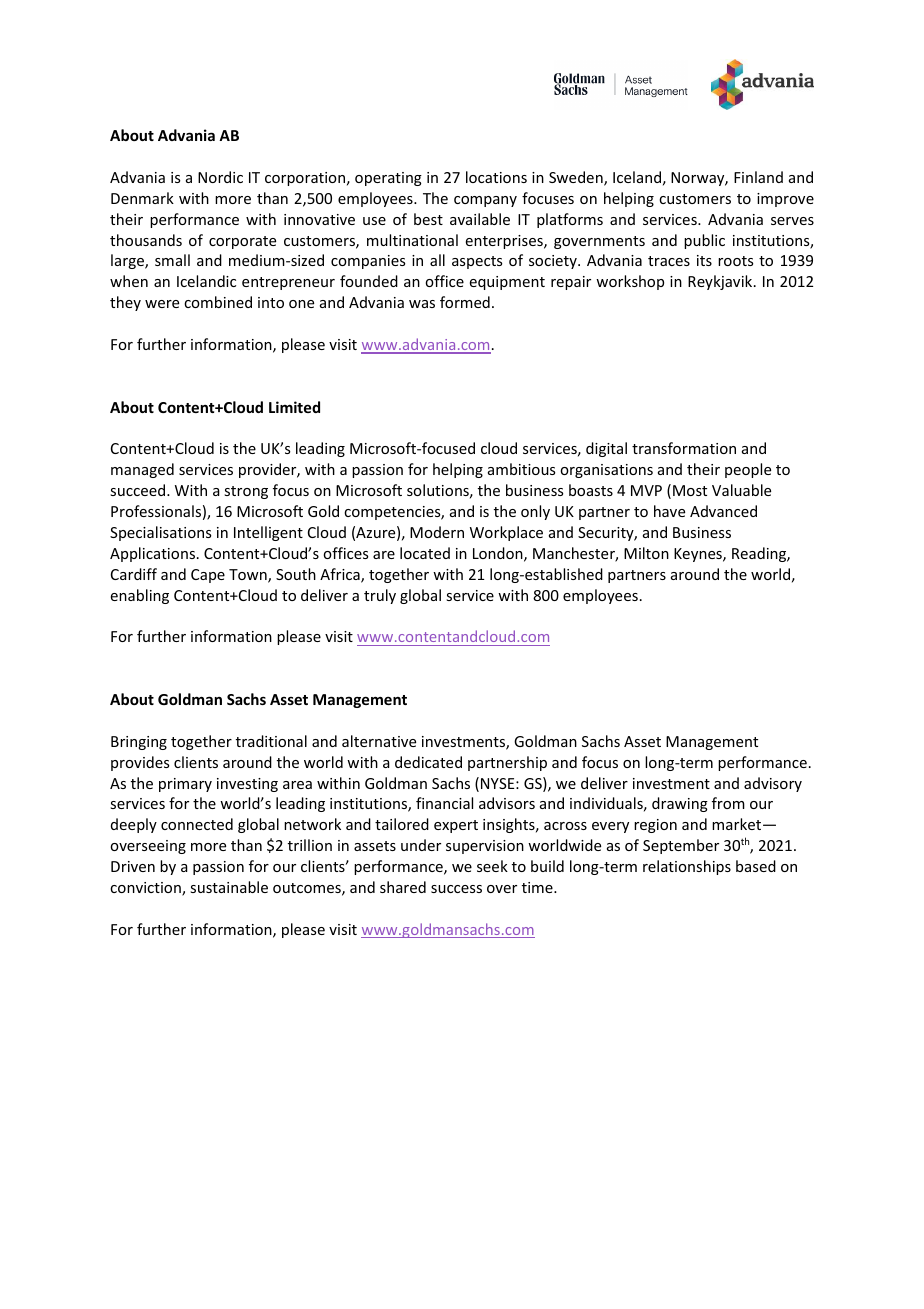 This screenshot has height=1309, width=924. Describe the element at coordinates (485, 201) in the screenshot. I see `company` at that location.
